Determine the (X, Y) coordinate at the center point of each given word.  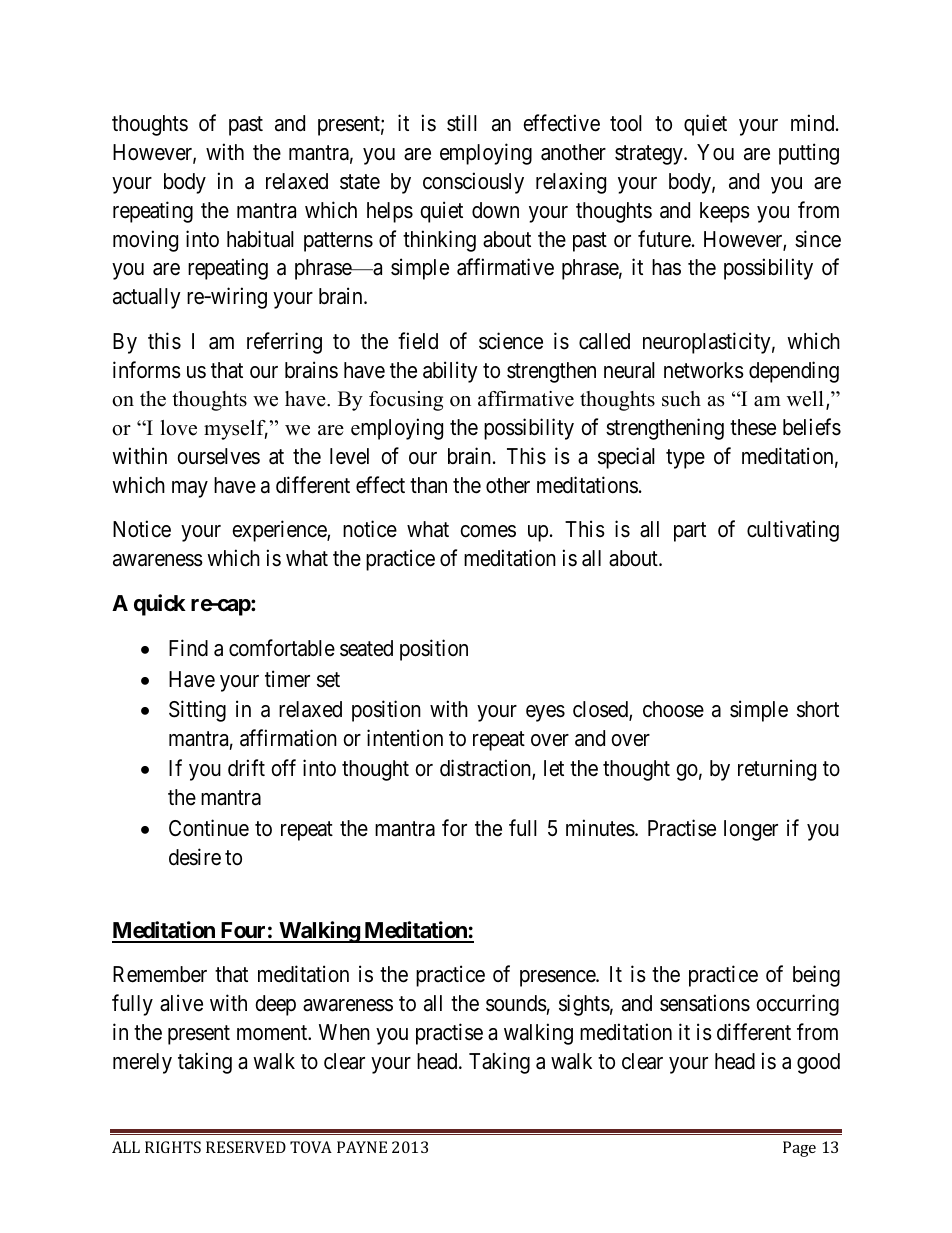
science (511, 341)
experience (280, 531)
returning (777, 770)
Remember (160, 974)
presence (558, 978)
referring (284, 343)
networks (704, 370)
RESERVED (246, 1147)
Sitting (197, 711)
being (816, 976)
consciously (473, 183)
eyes (545, 713)
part (690, 532)
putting (809, 154)
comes (488, 531)
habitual (260, 239)
